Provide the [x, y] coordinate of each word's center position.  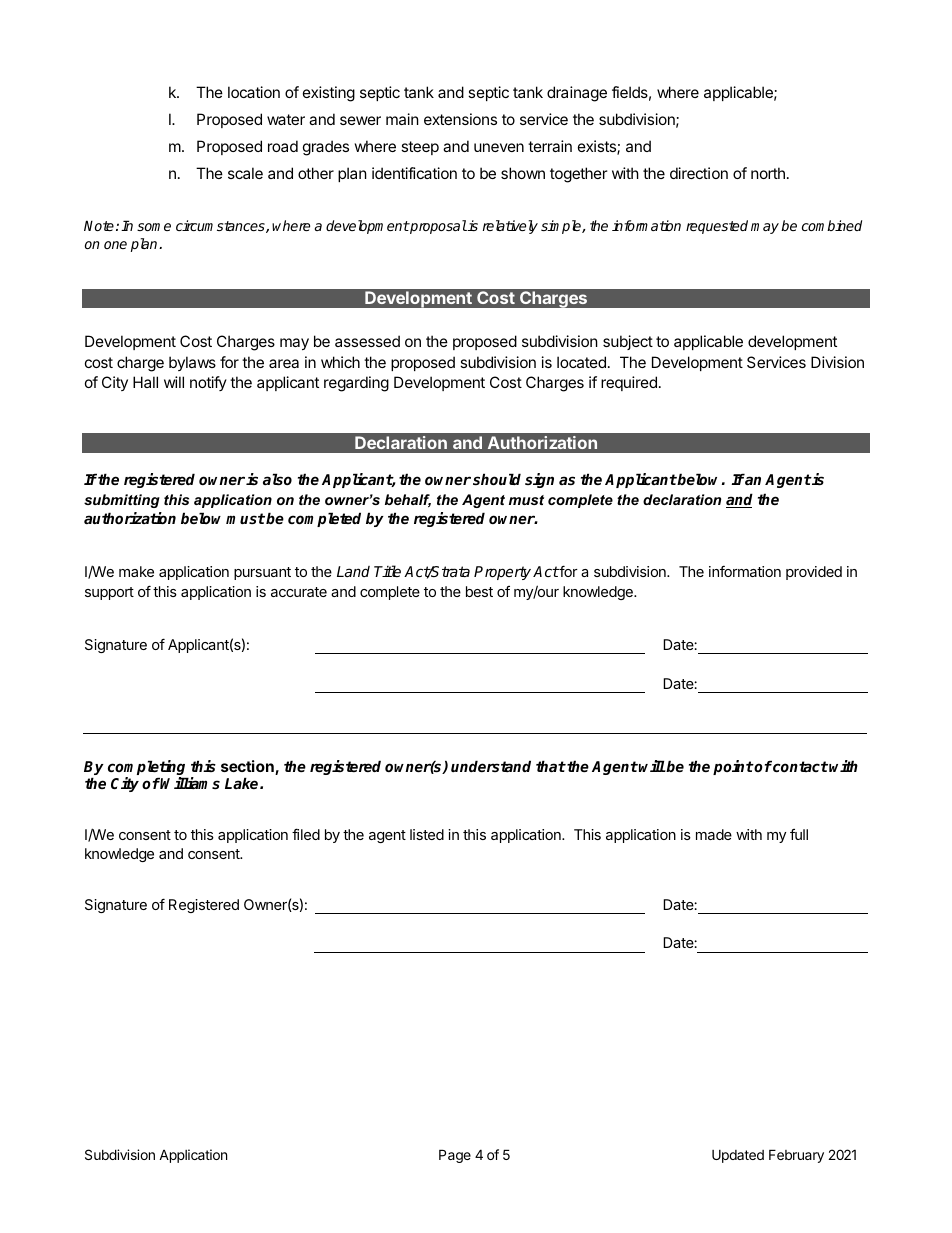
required [629, 383]
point [733, 767]
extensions [460, 119]
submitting [122, 501]
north [768, 173]
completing [148, 769]
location [254, 92]
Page [455, 1156]
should [497, 479]
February [796, 1156]
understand [491, 766]
